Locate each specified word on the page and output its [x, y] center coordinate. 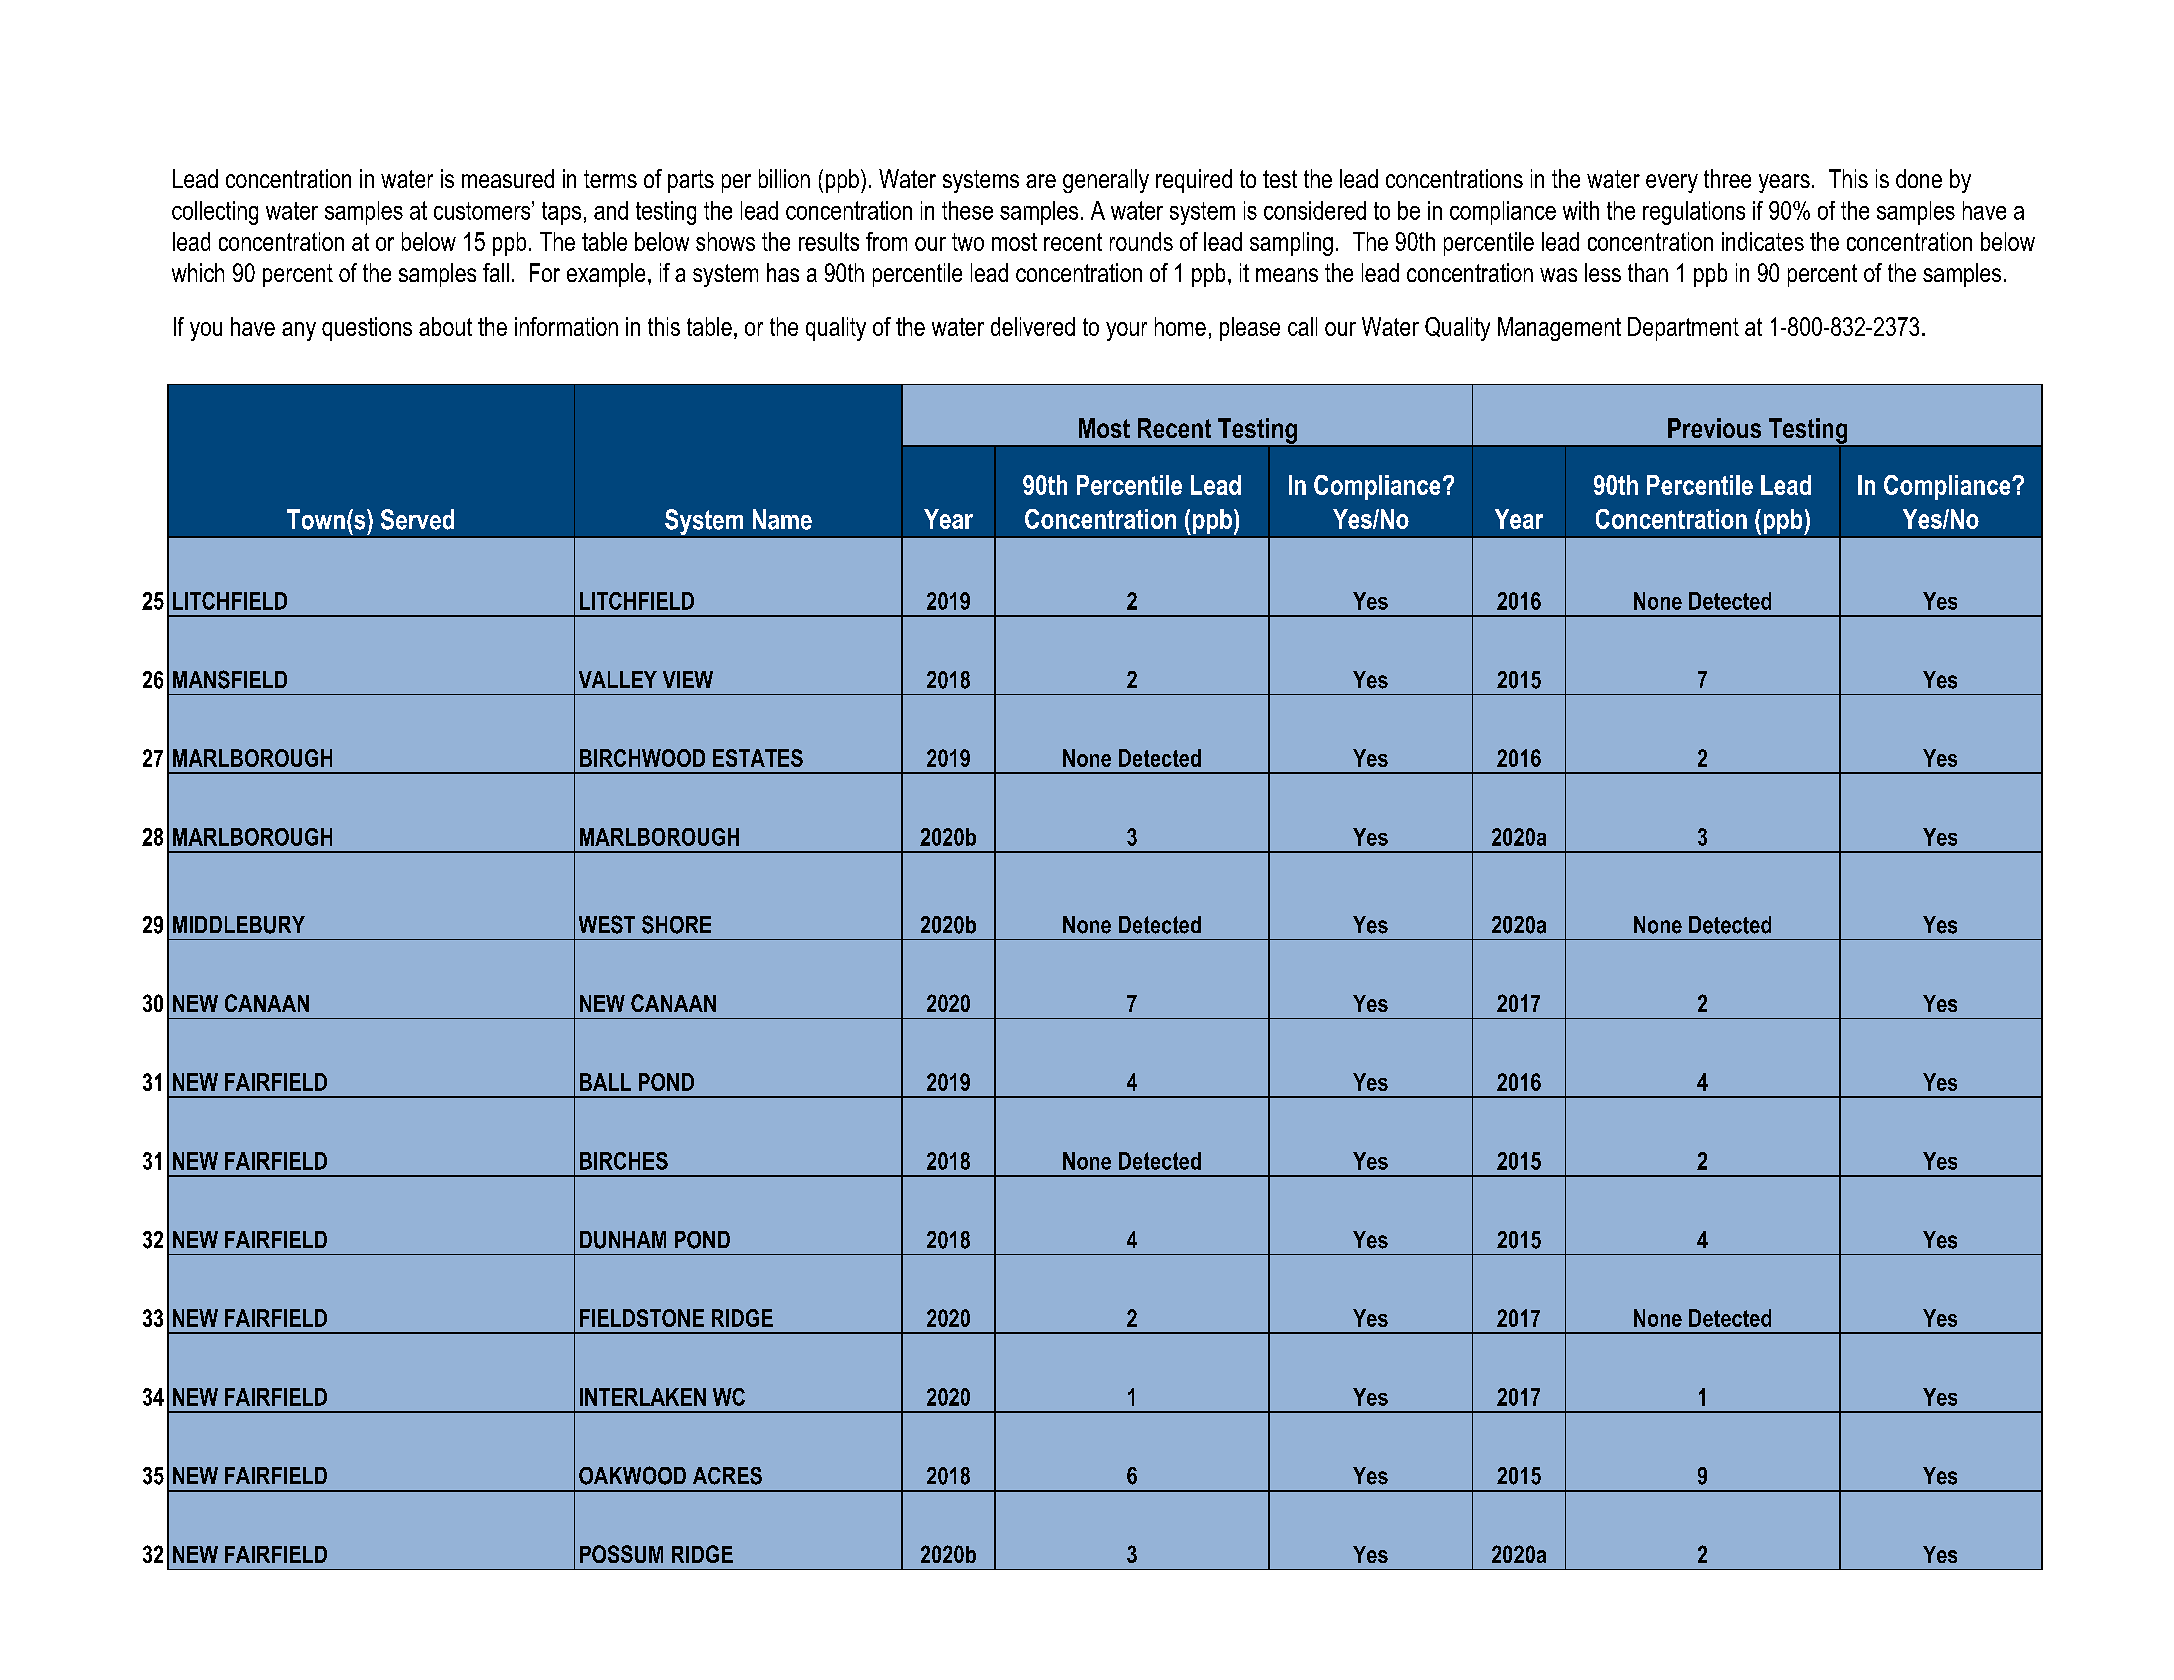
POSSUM [621, 1554]
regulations [1694, 213]
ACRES [727, 1476]
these [967, 210]
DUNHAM [623, 1240]
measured [508, 178]
